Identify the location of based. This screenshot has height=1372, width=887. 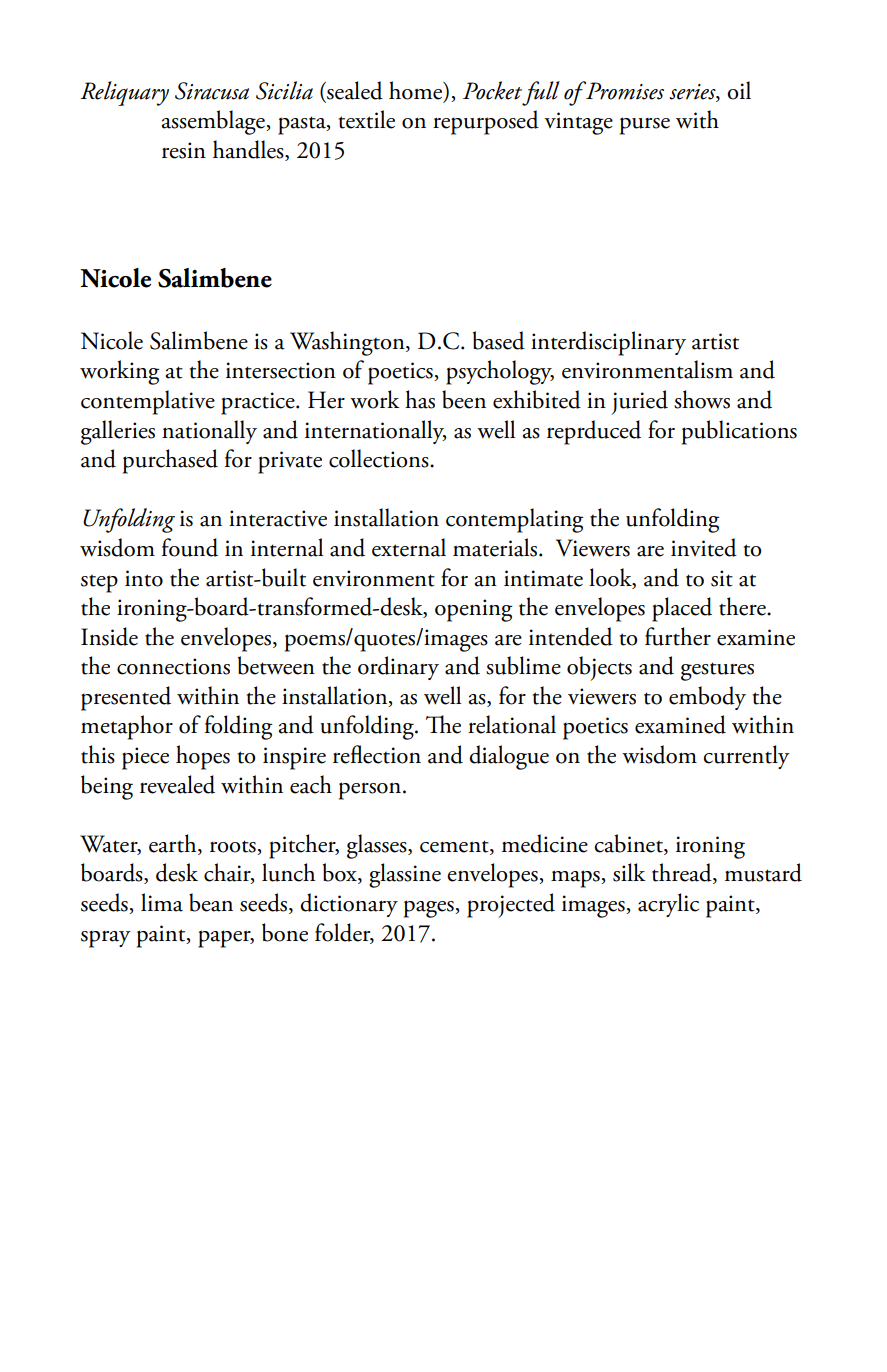
(499, 340).
